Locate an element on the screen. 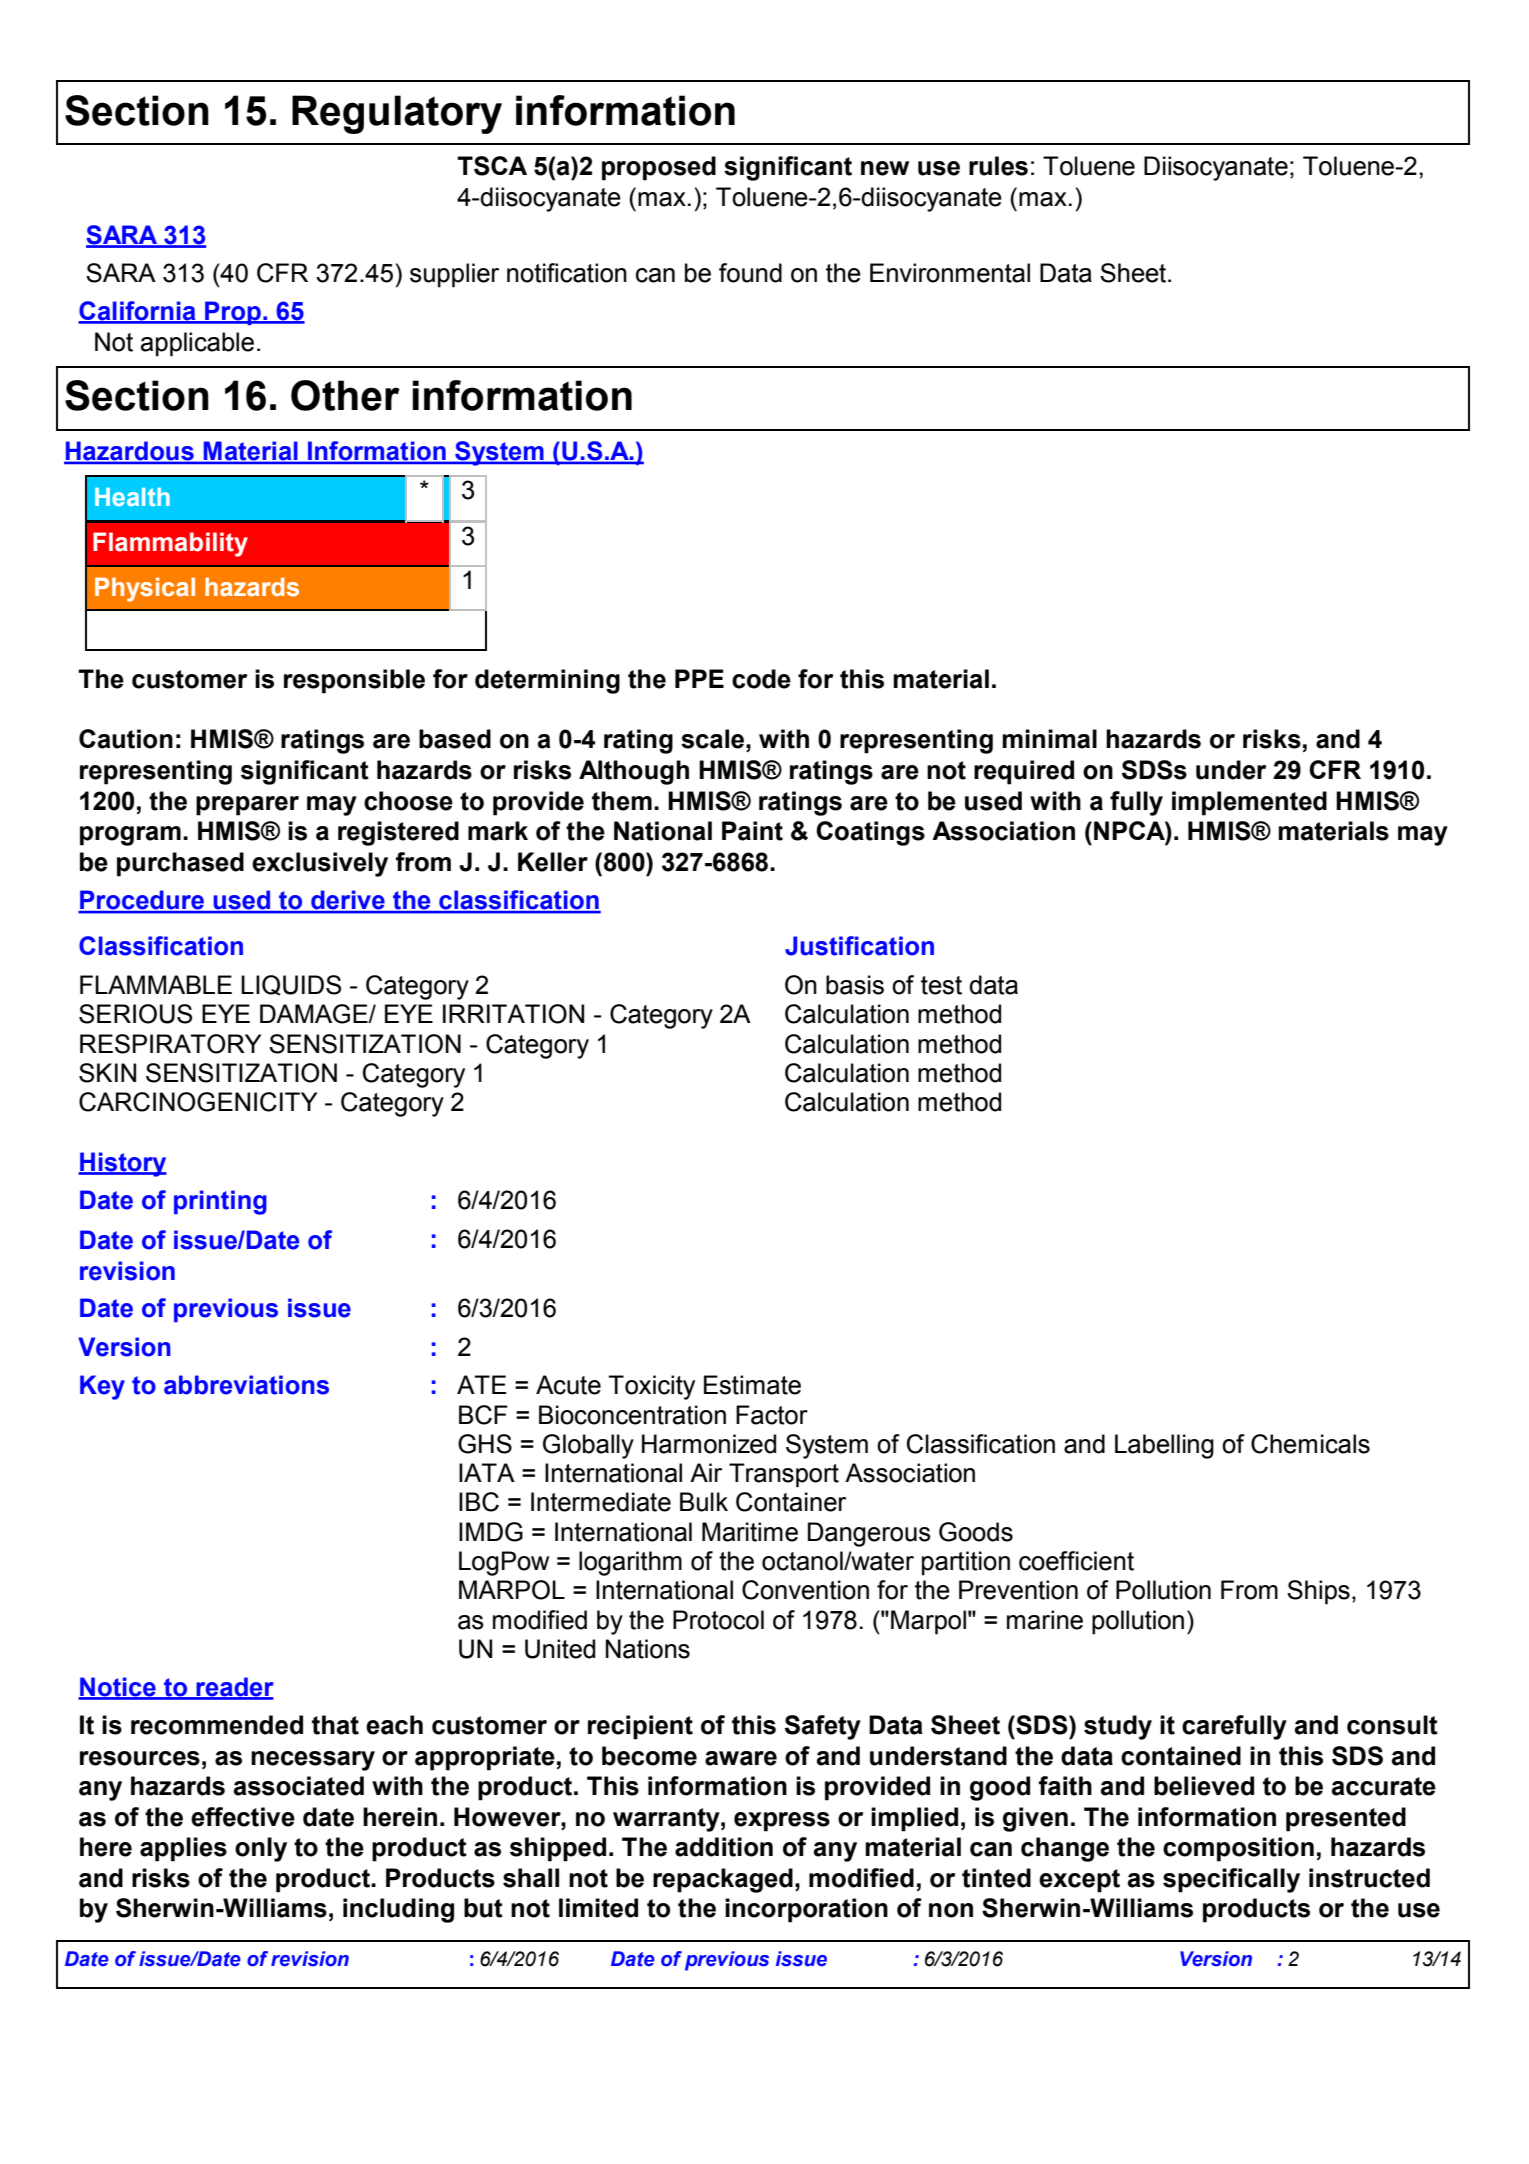  Maritime is located at coordinates (750, 1532).
